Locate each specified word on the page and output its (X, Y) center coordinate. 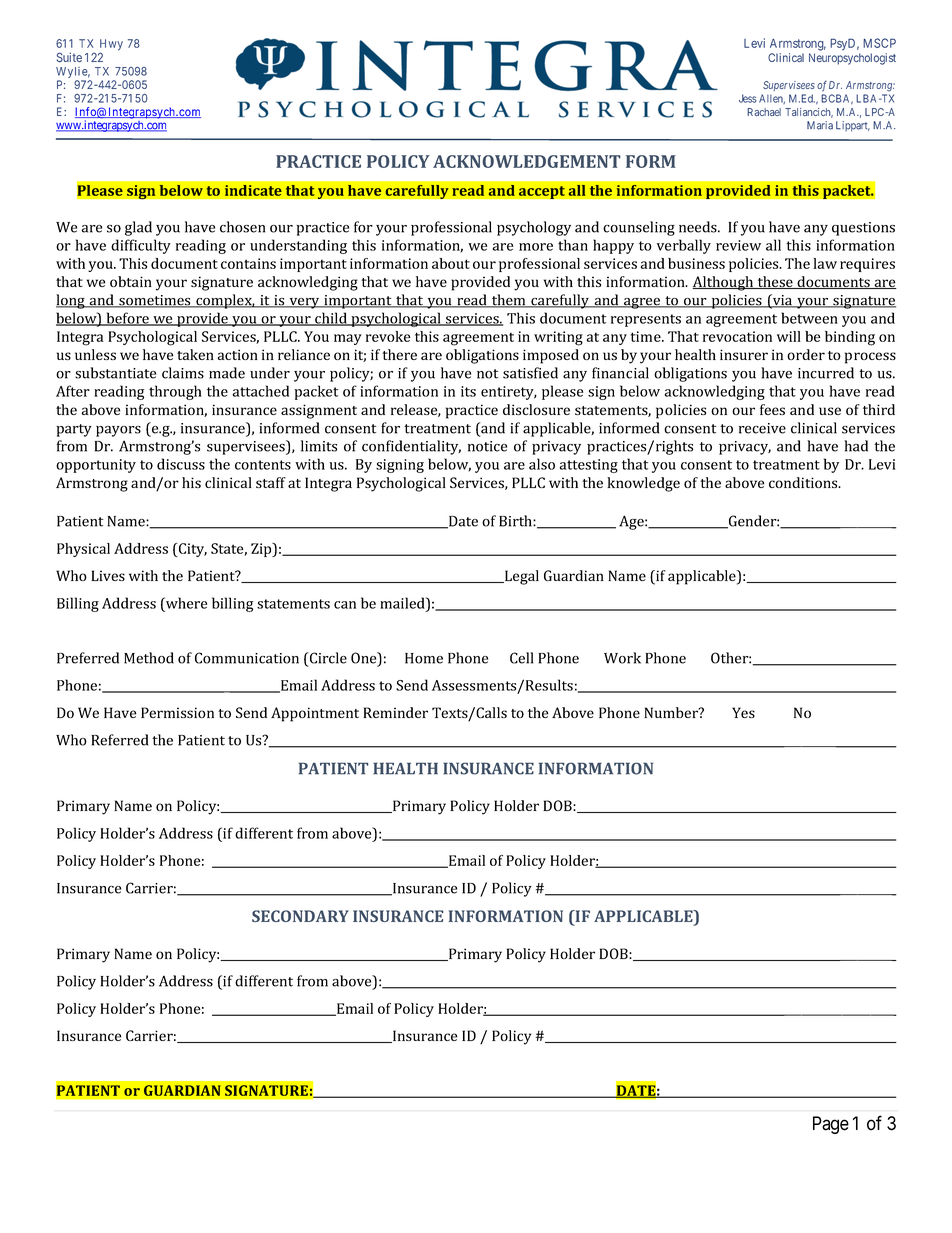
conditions (804, 482)
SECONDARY (300, 916)
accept (541, 192)
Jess (748, 98)
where (185, 603)
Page (831, 1125)
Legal (521, 577)
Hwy (111, 46)
